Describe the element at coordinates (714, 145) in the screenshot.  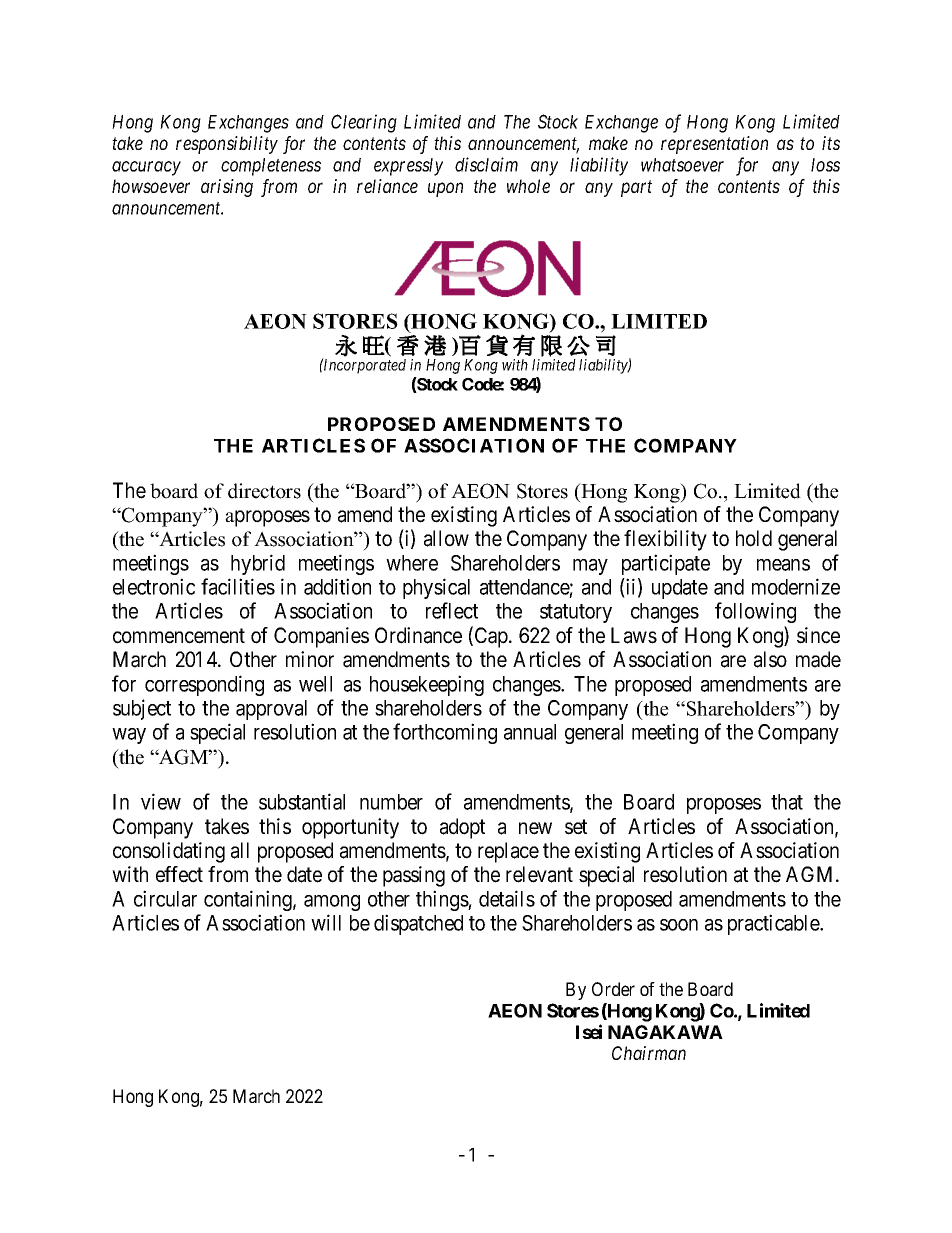
I see `representation` at that location.
